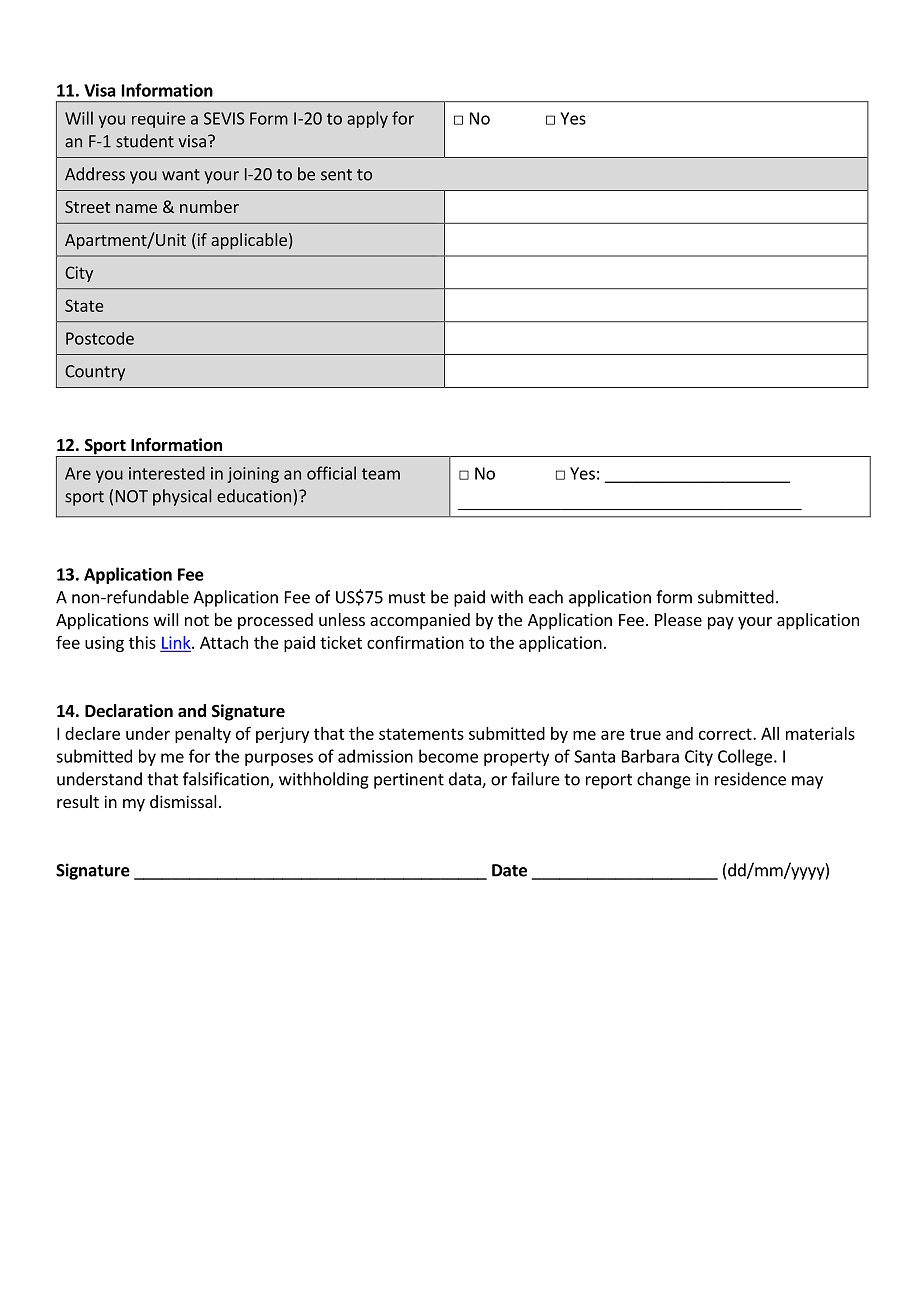  Describe the element at coordinates (509, 870) in the screenshot. I see `Date` at that location.
